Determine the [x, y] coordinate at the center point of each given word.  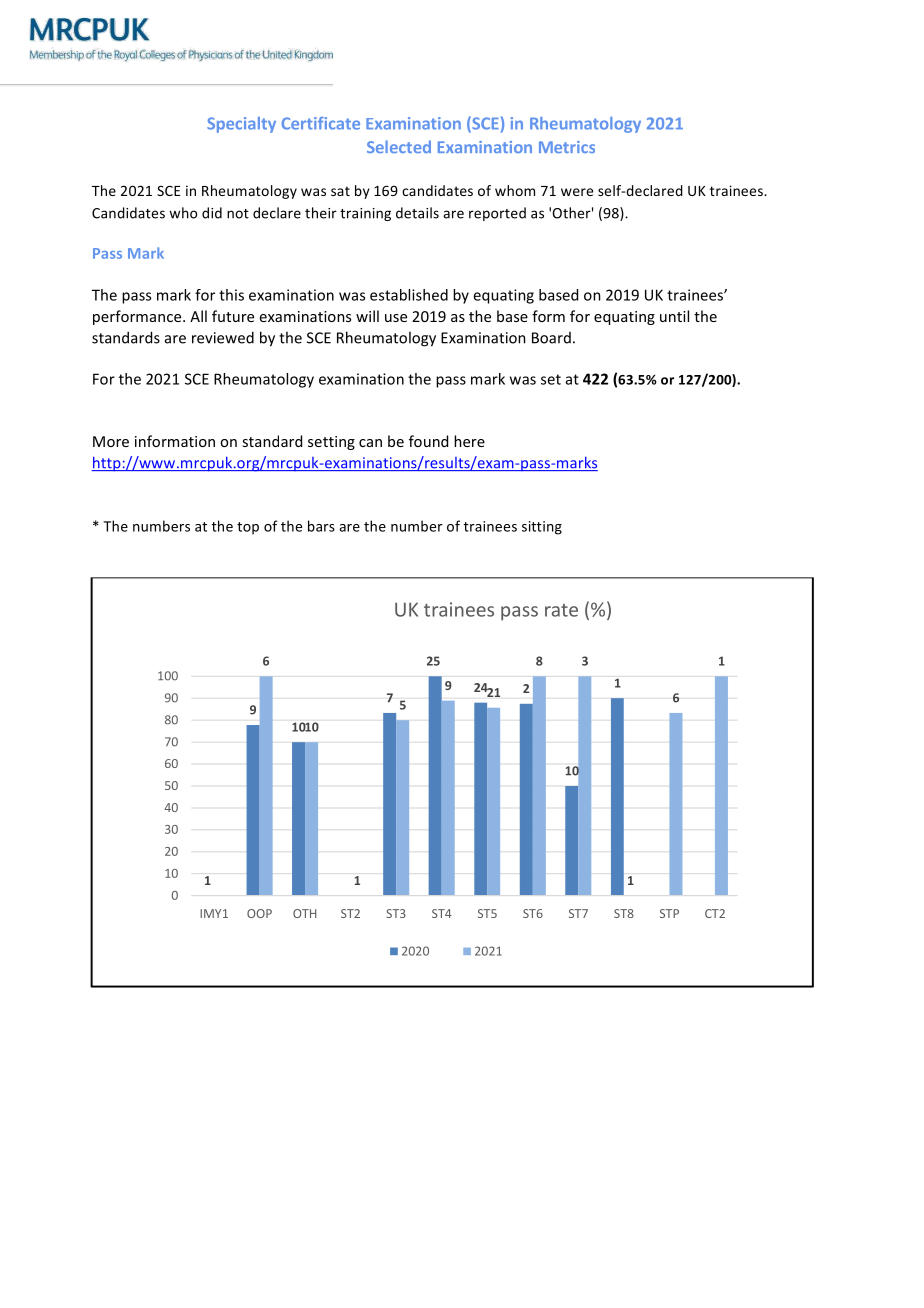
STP [669, 913]
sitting [542, 528]
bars [321, 526]
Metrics [567, 147]
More [111, 441]
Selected [399, 146]
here [469, 441]
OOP [259, 913]
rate [561, 610]
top [248, 528]
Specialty [241, 125]
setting [331, 443]
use [396, 318]
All [198, 316]
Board [551, 338]
